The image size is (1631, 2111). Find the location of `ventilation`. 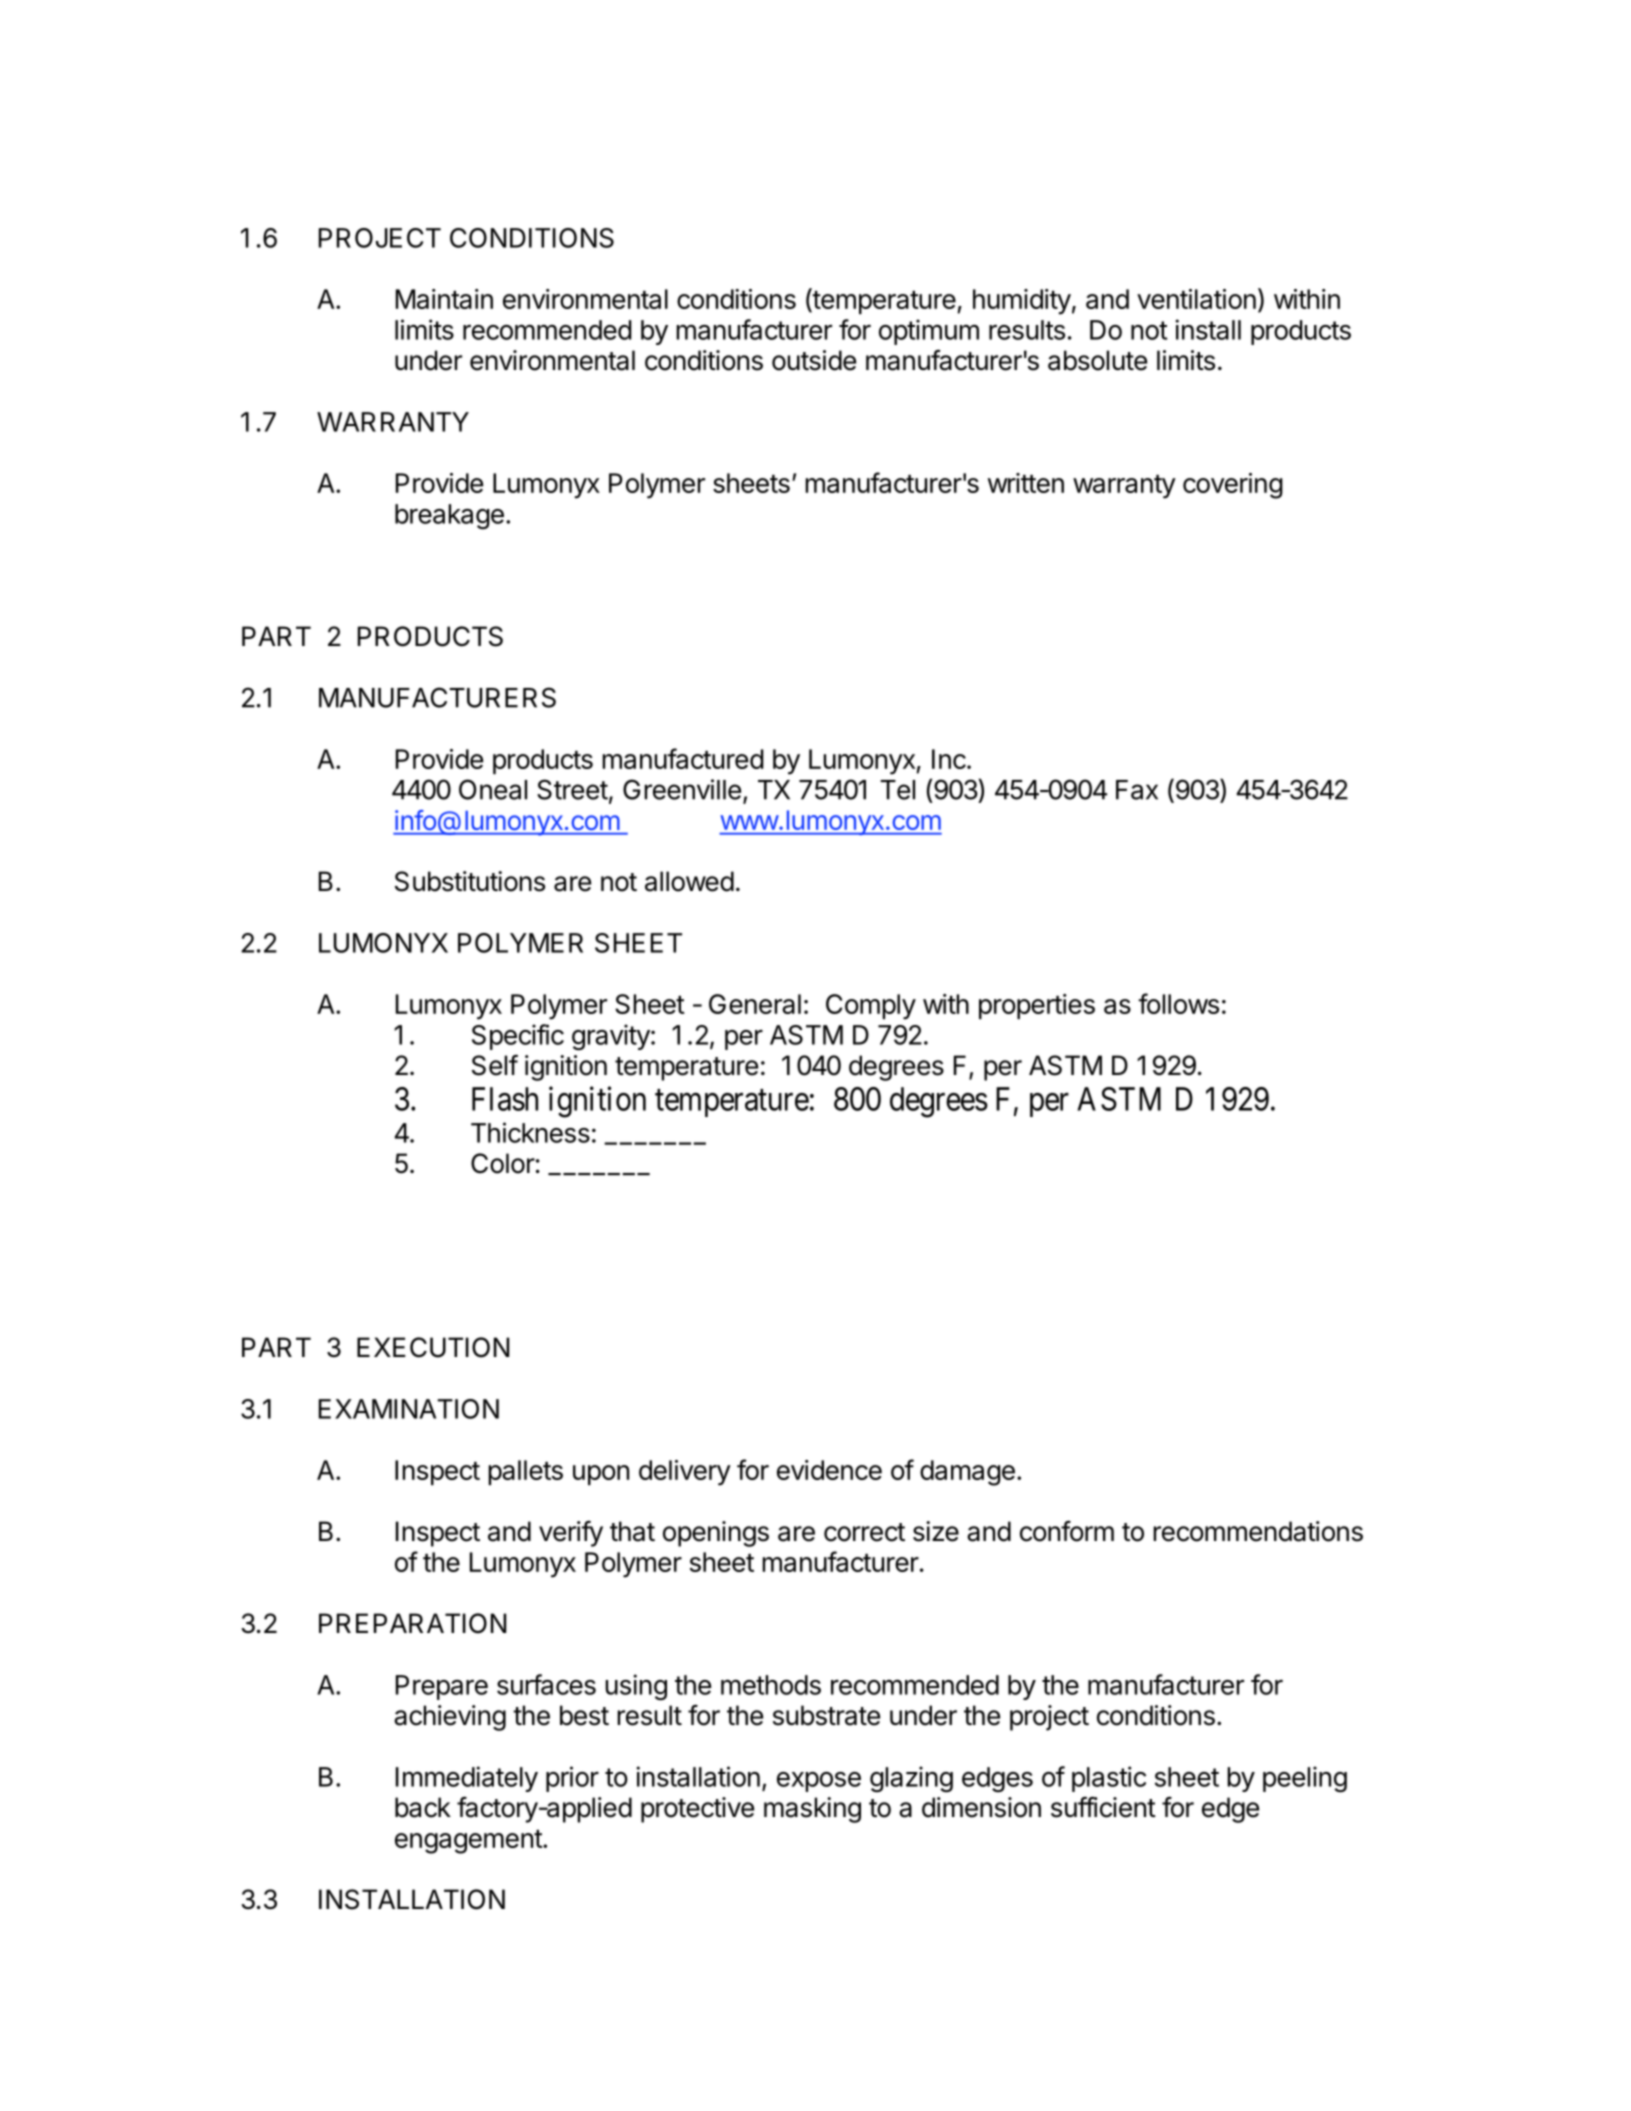

ventilation is located at coordinates (1196, 299).
